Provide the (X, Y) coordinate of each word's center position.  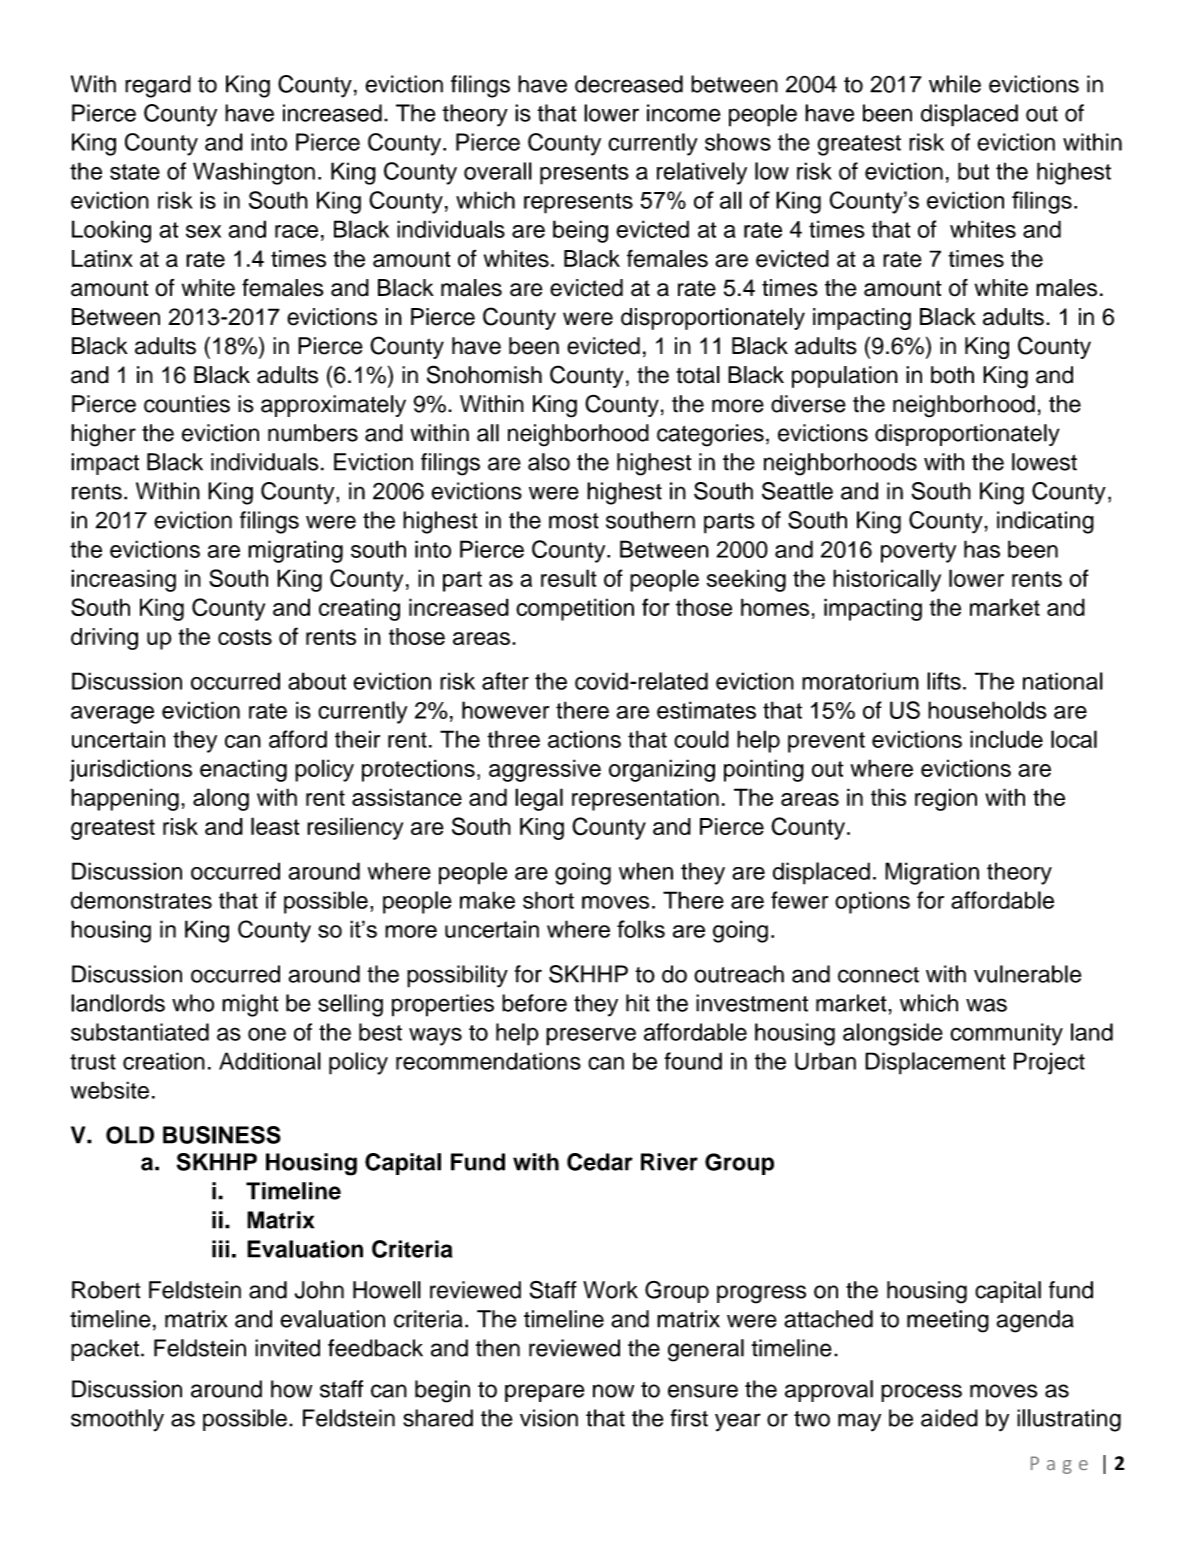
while (955, 84)
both (952, 375)
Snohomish (484, 374)
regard (158, 86)
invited (287, 1348)
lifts (944, 681)
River (669, 1162)
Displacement (935, 1063)
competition (575, 609)
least (275, 826)
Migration (932, 873)
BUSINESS (222, 1135)
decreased (629, 84)
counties (187, 404)
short (548, 900)
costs (245, 637)
